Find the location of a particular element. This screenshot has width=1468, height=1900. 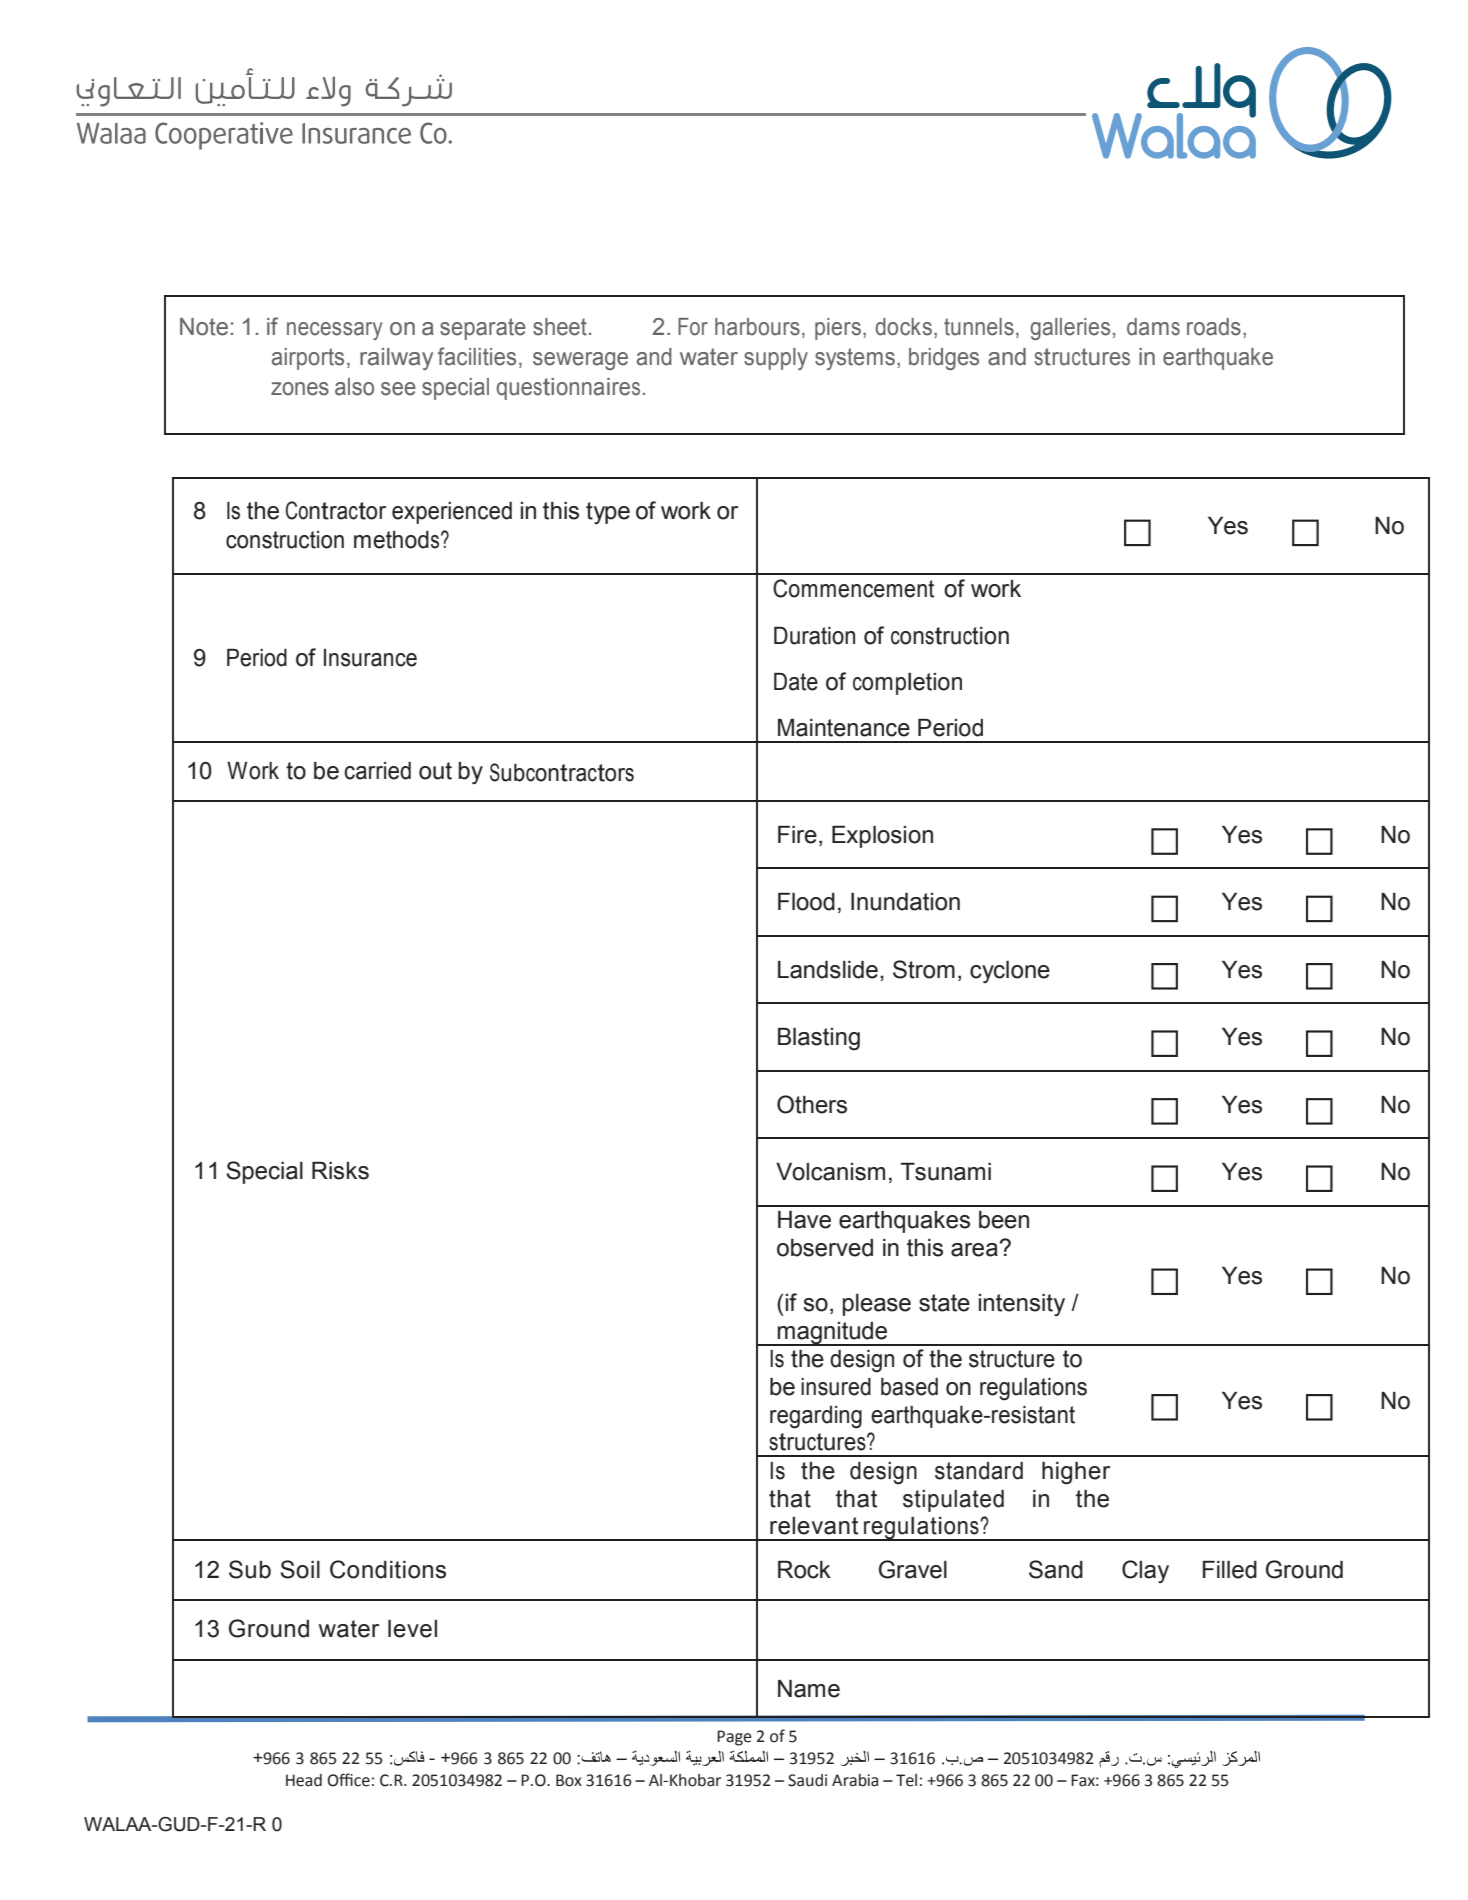

Strom is located at coordinates (924, 969).
